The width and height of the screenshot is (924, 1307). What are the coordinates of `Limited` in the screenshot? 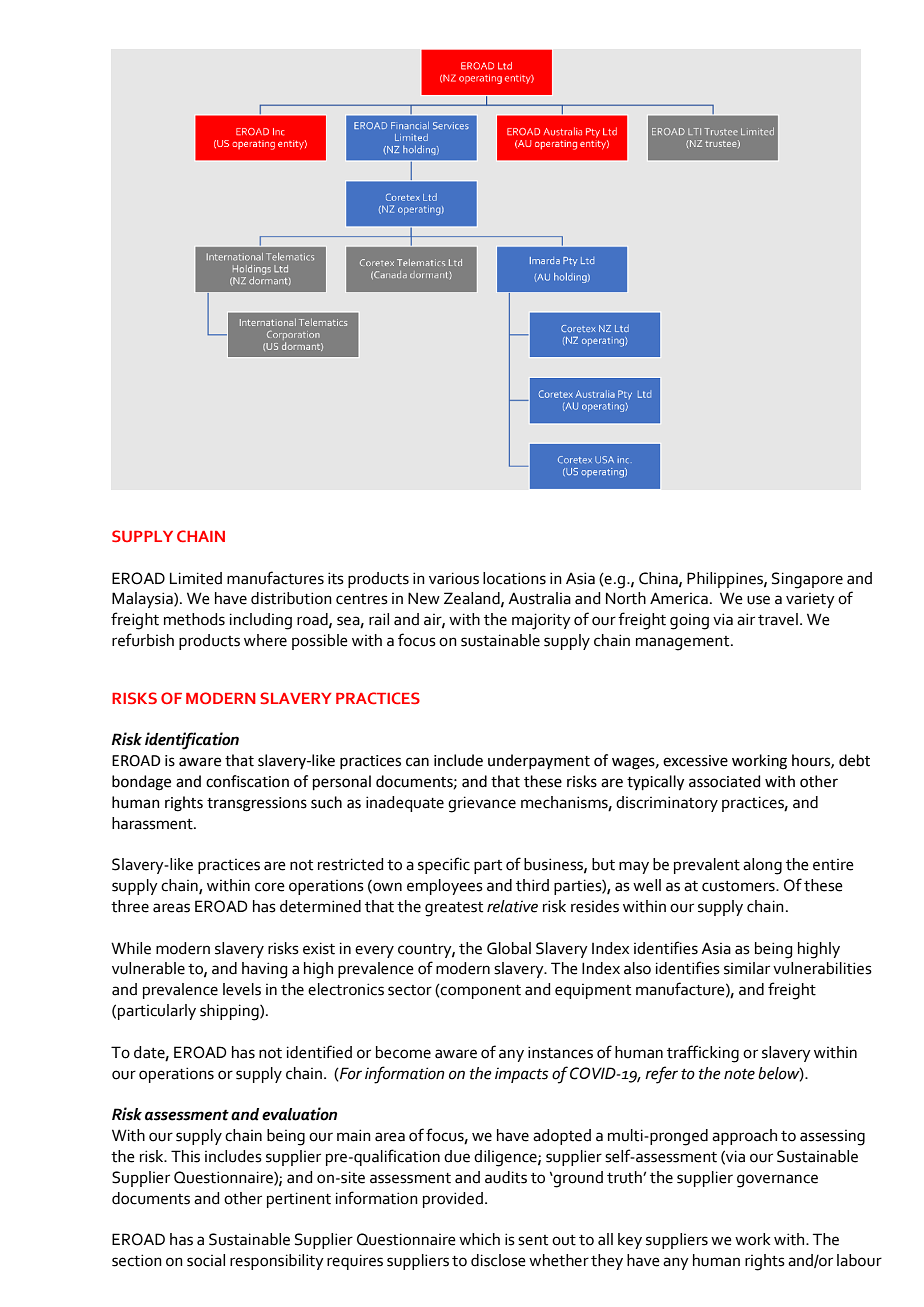 It's located at (196, 578).
